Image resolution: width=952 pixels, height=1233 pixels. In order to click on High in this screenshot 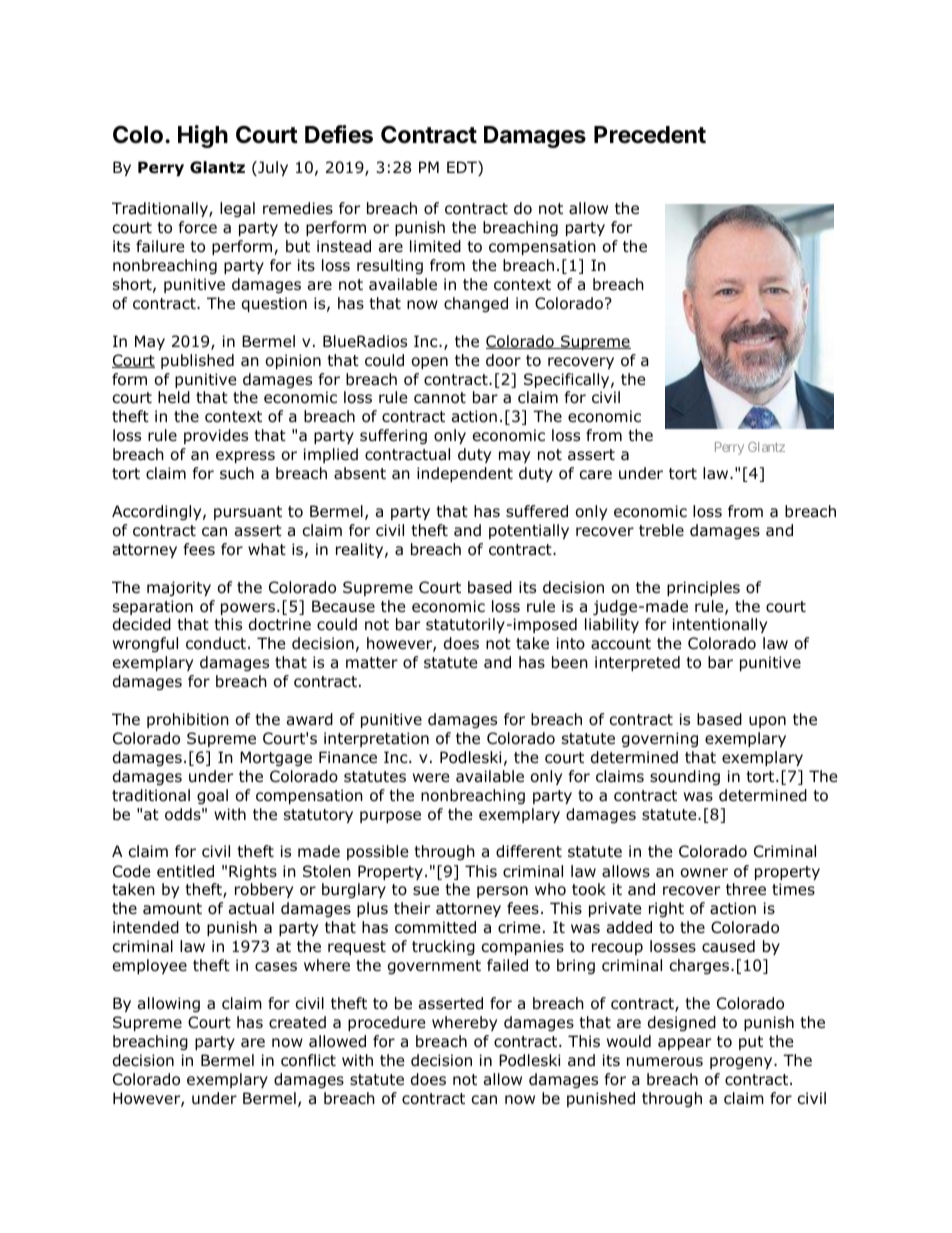, I will do `click(203, 136)`.
